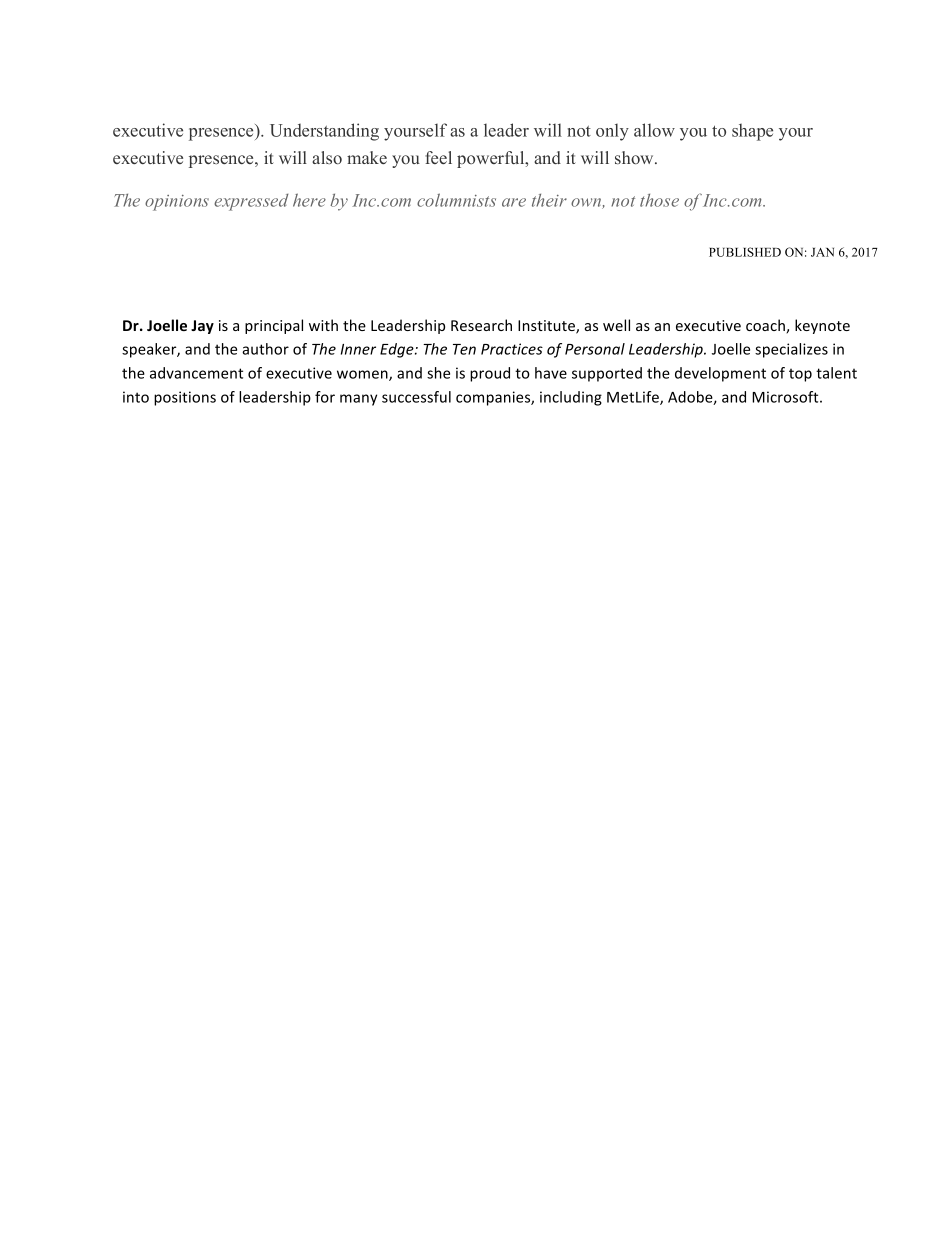 The height and width of the image is (1233, 952). I want to click on coach, so click(766, 326).
